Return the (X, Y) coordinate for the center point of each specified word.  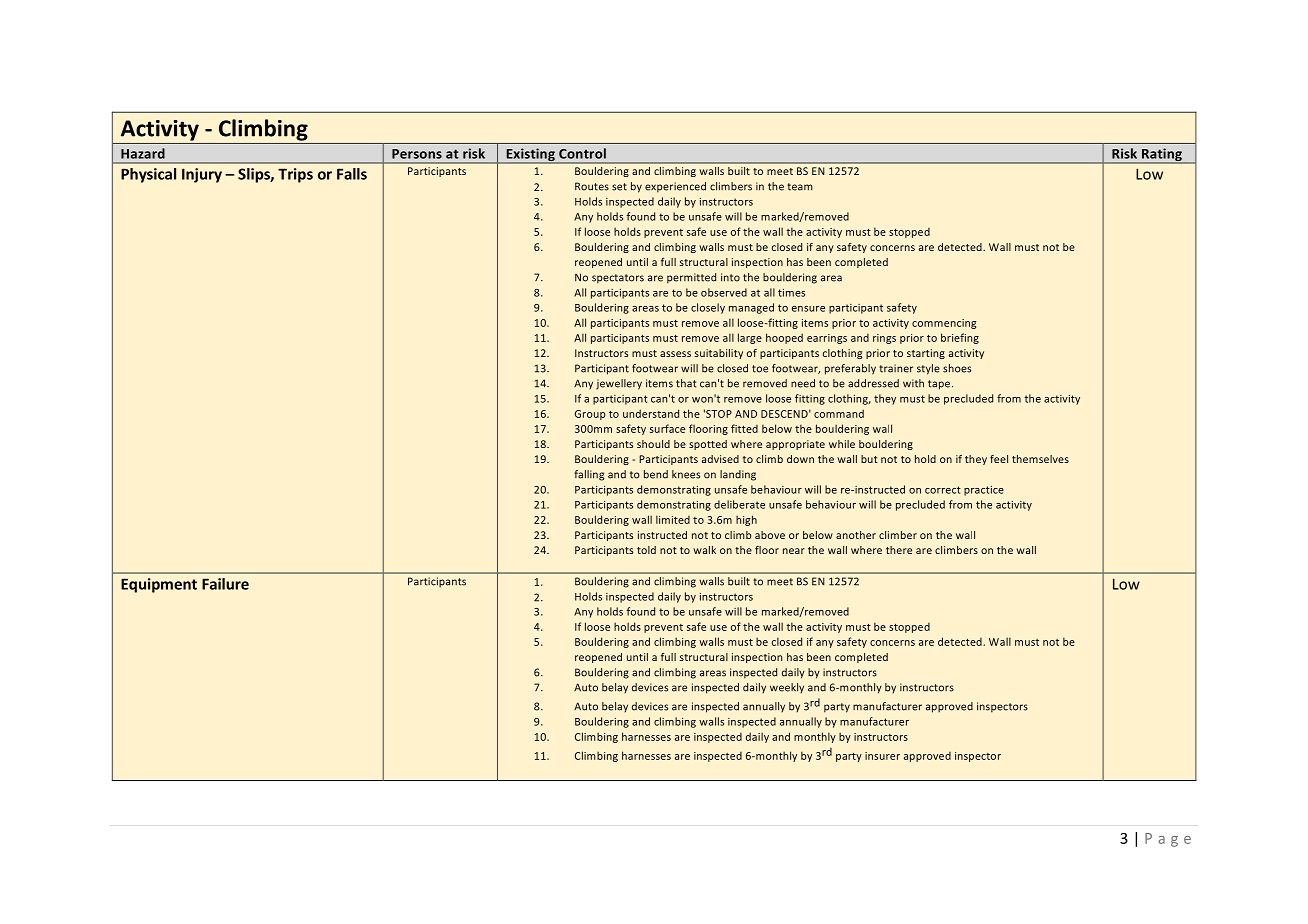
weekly (787, 688)
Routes (592, 186)
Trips (295, 175)
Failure (225, 584)
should (653, 444)
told (646, 550)
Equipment (159, 585)
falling (589, 475)
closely (708, 308)
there (899, 550)
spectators (618, 279)
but (869, 459)
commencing (944, 324)
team (800, 187)
